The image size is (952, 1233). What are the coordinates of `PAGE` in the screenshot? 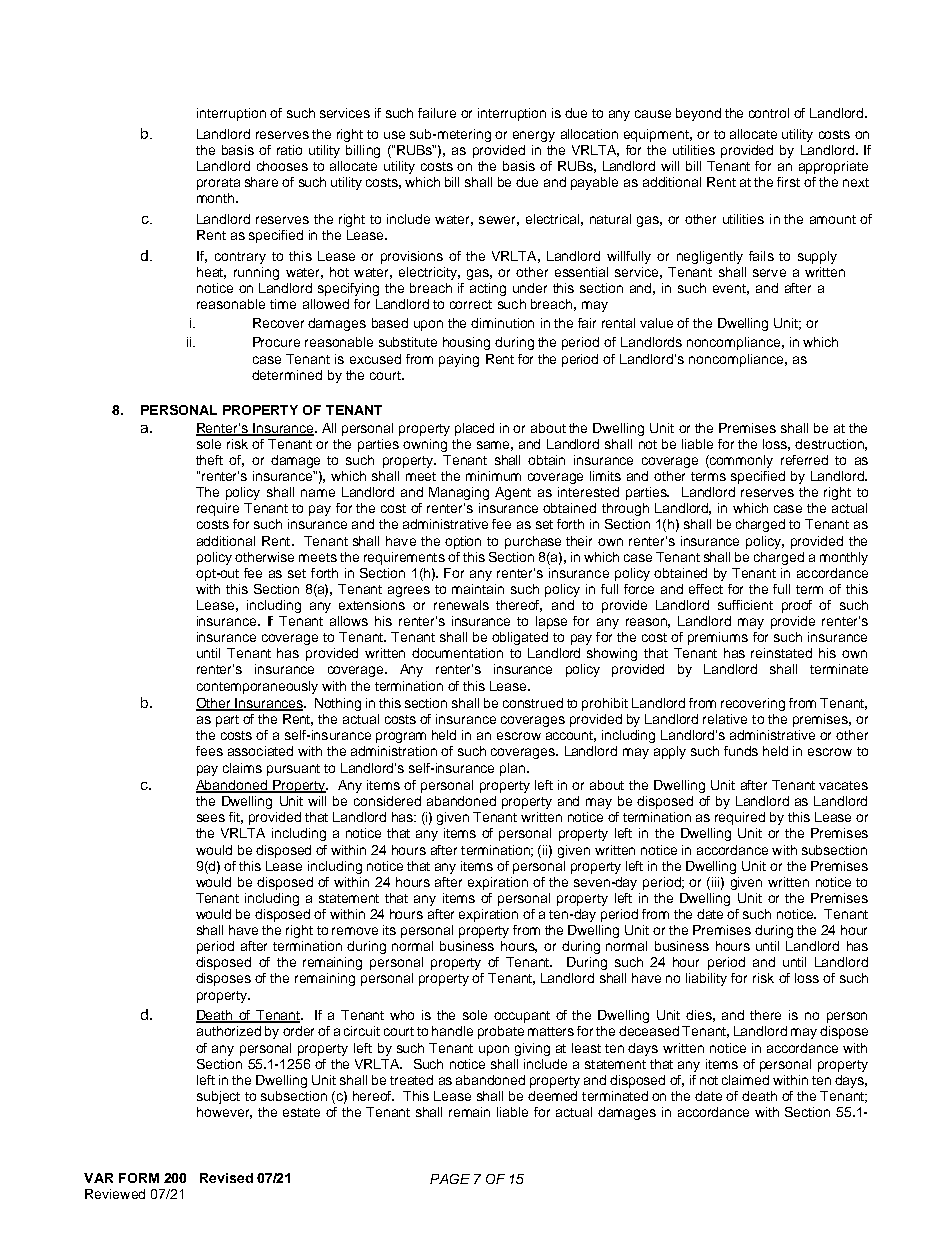 It's located at (450, 1179).
